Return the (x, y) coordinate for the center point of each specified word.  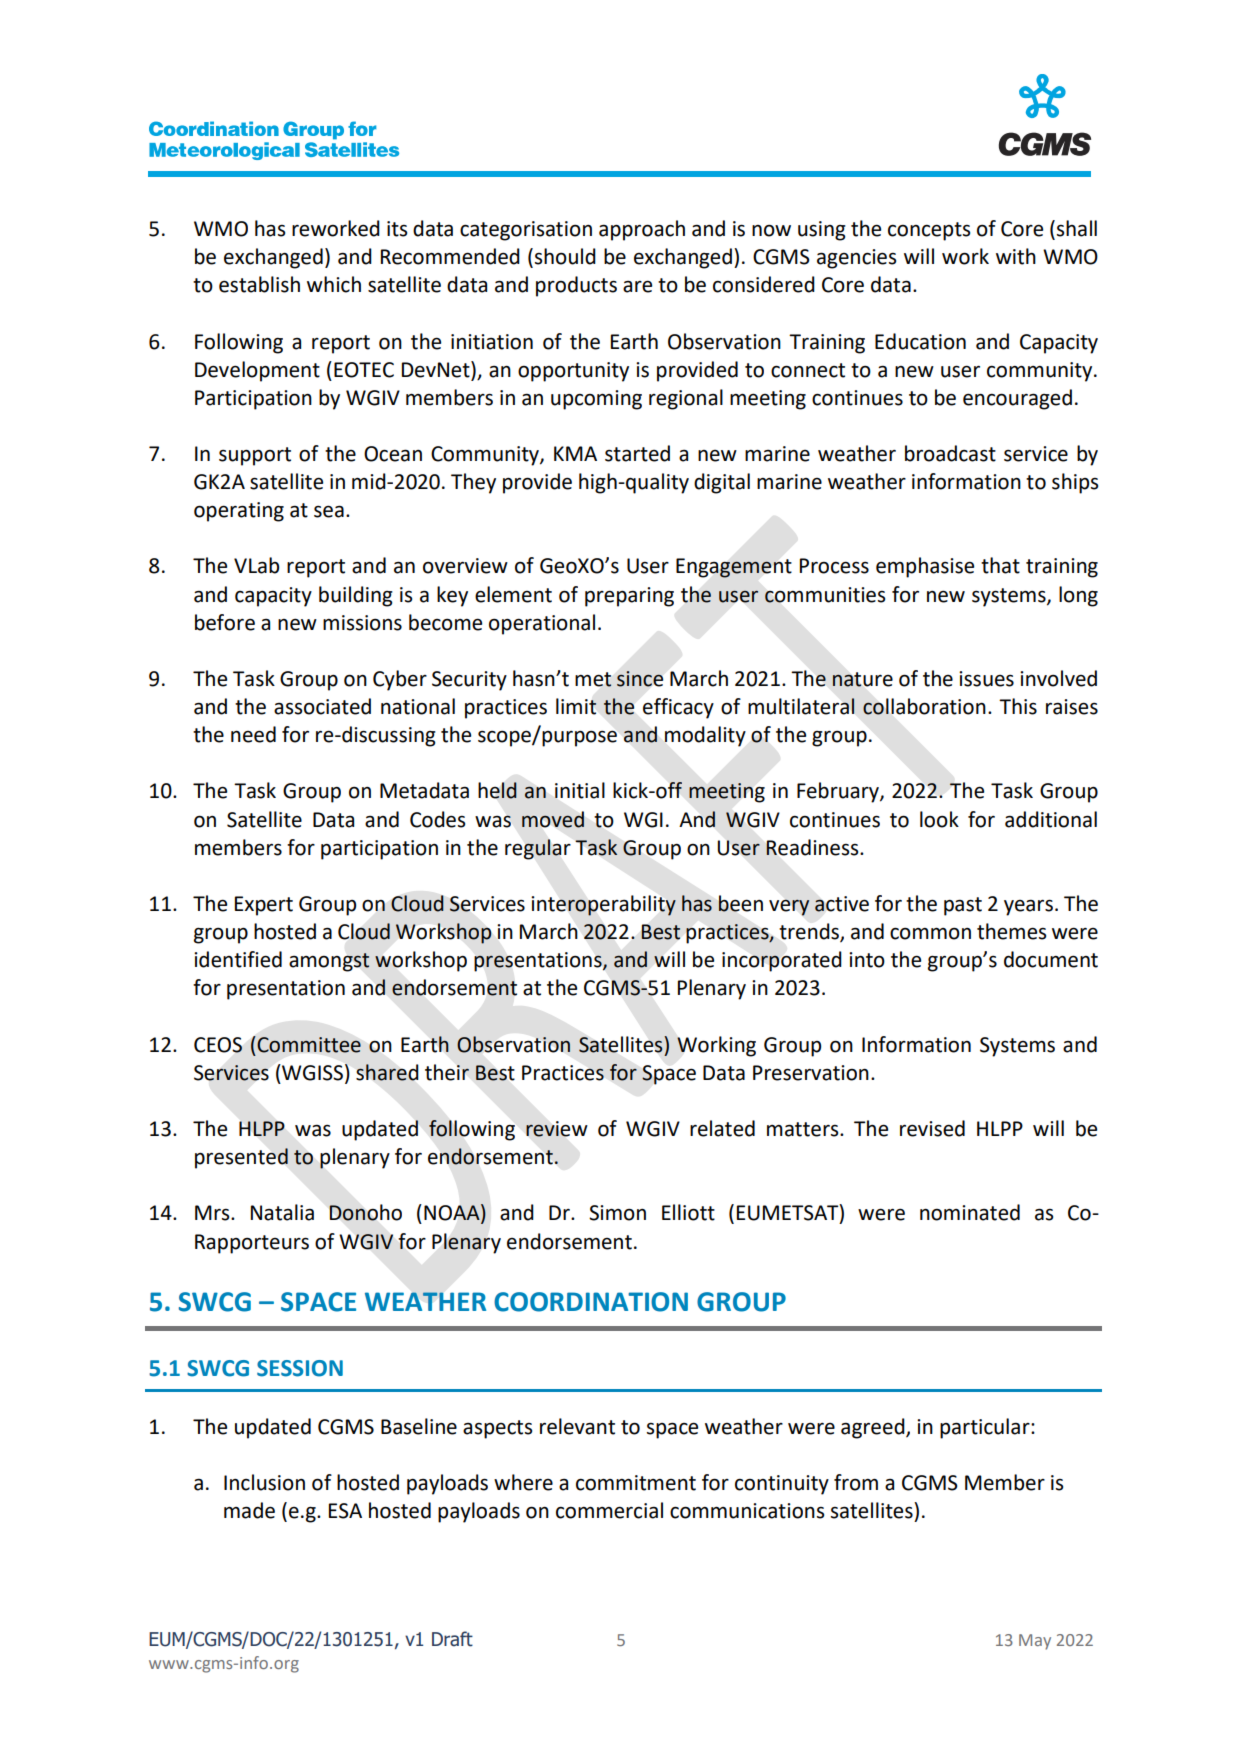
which (334, 284)
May (1035, 1642)
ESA (345, 1511)
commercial (609, 1510)
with (1016, 256)
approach (642, 230)
